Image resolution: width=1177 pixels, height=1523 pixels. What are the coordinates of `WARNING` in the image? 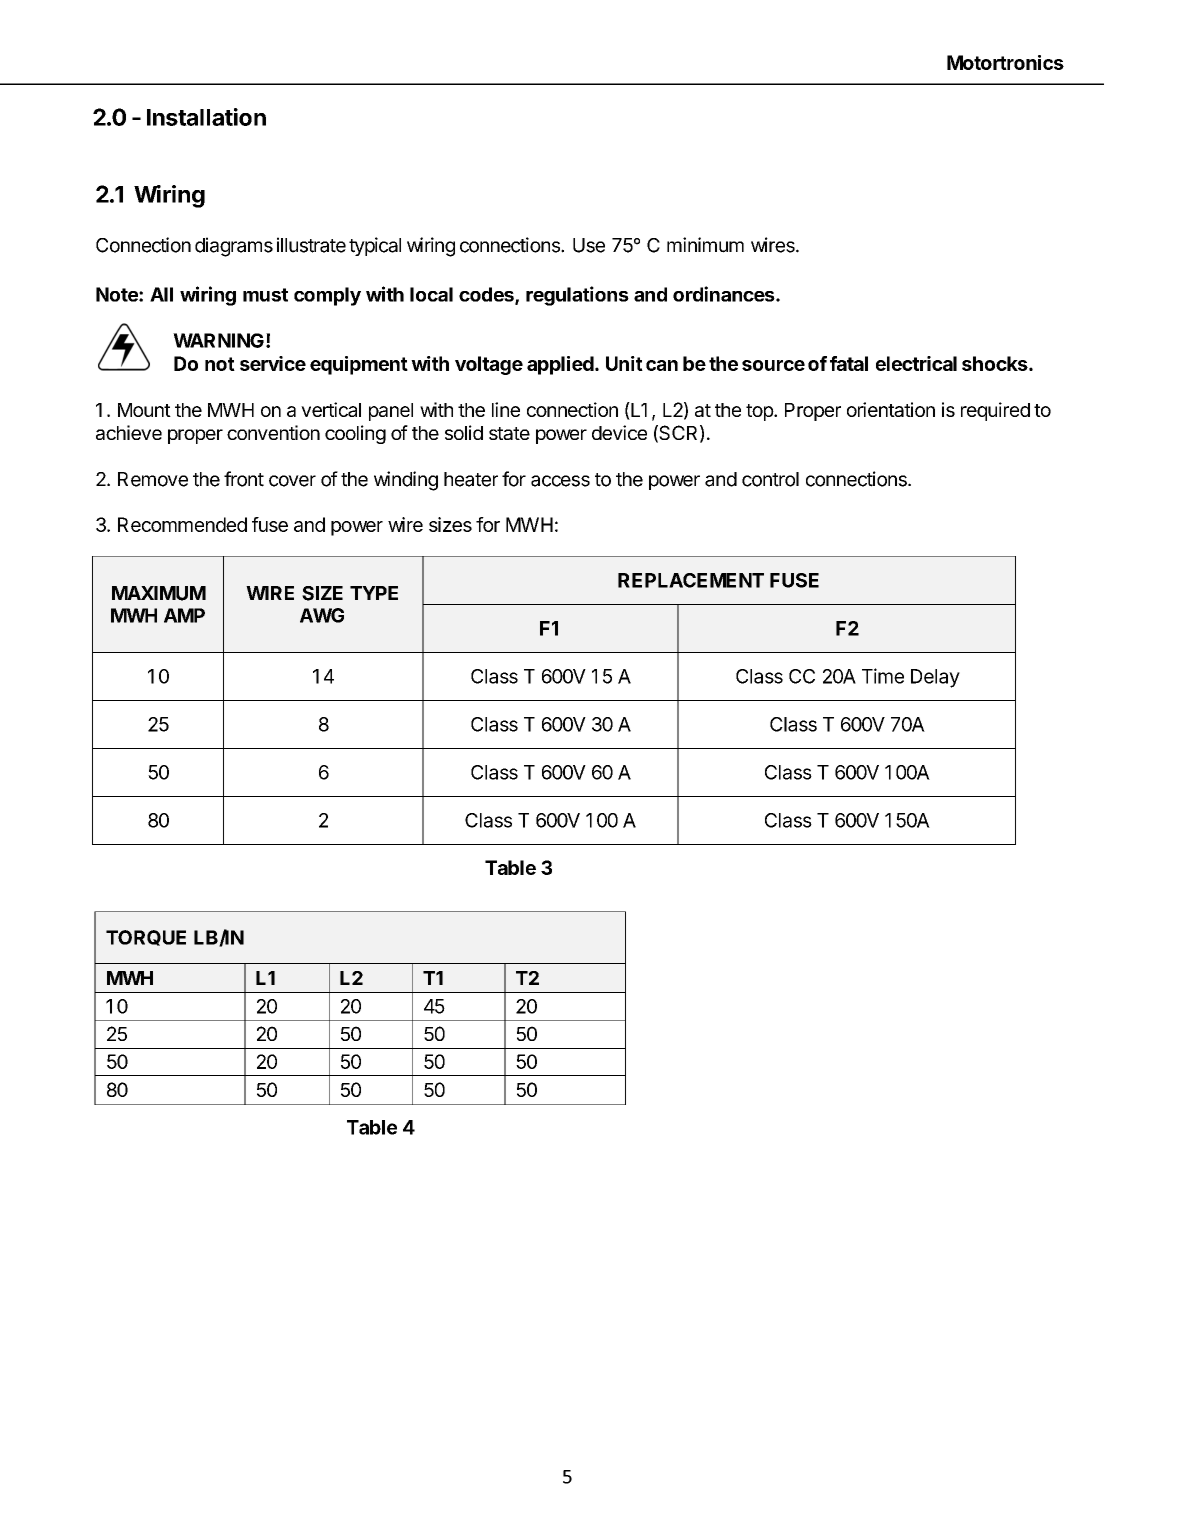 It's located at (218, 340).
